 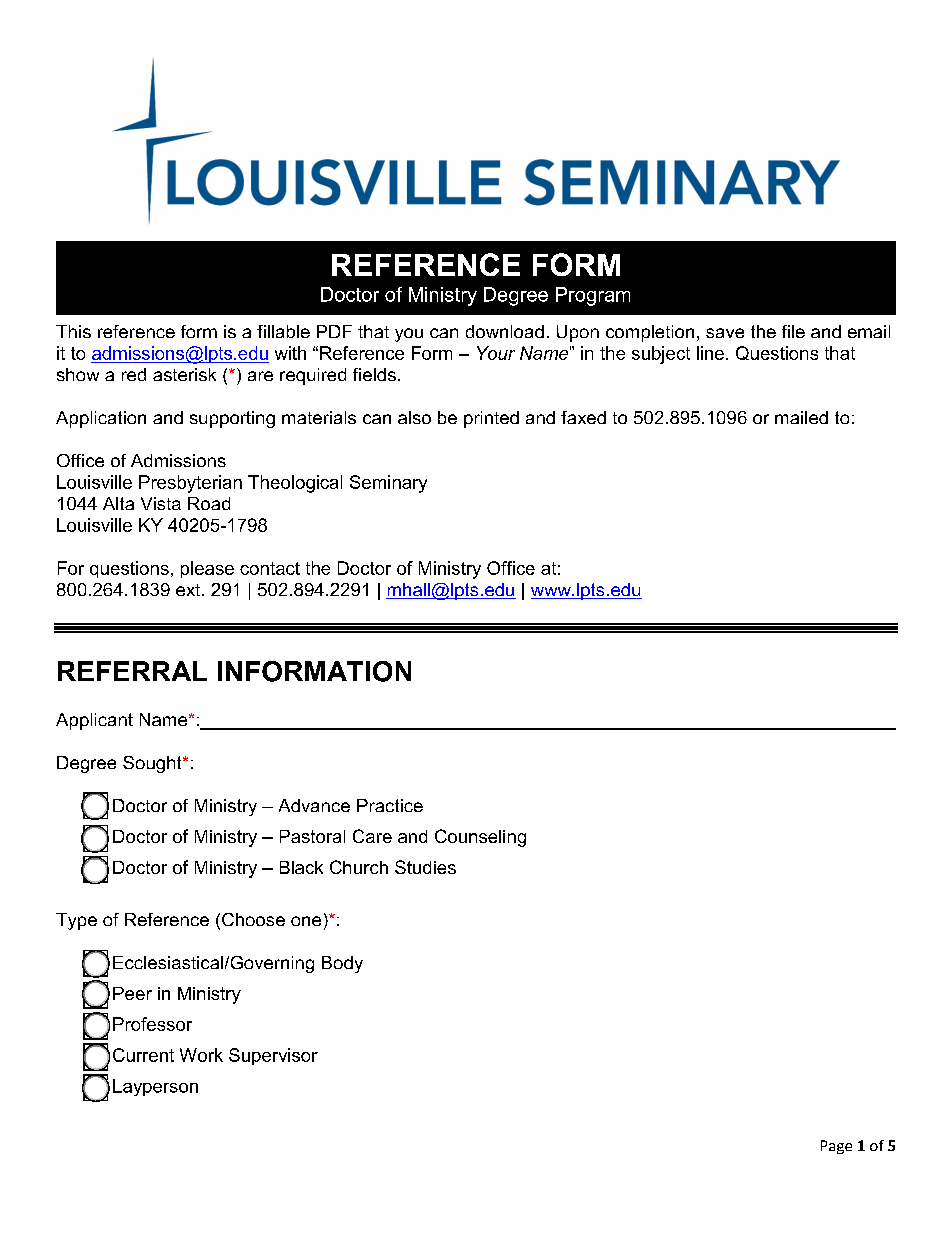 I want to click on Choose, so click(x=253, y=919).
